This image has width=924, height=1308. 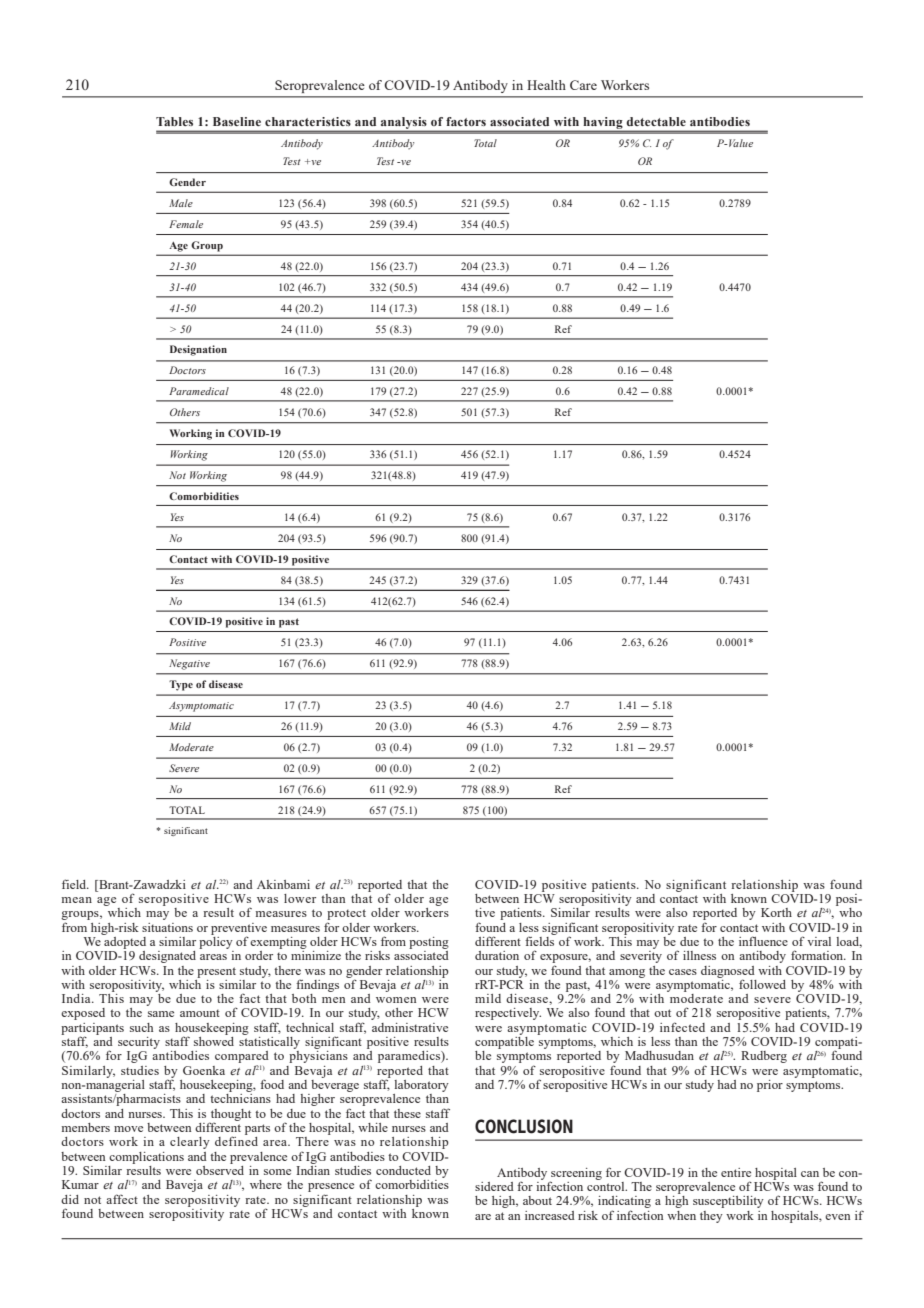 What do you see at coordinates (546, 85) in the image?
I see `Health` at bounding box center [546, 85].
